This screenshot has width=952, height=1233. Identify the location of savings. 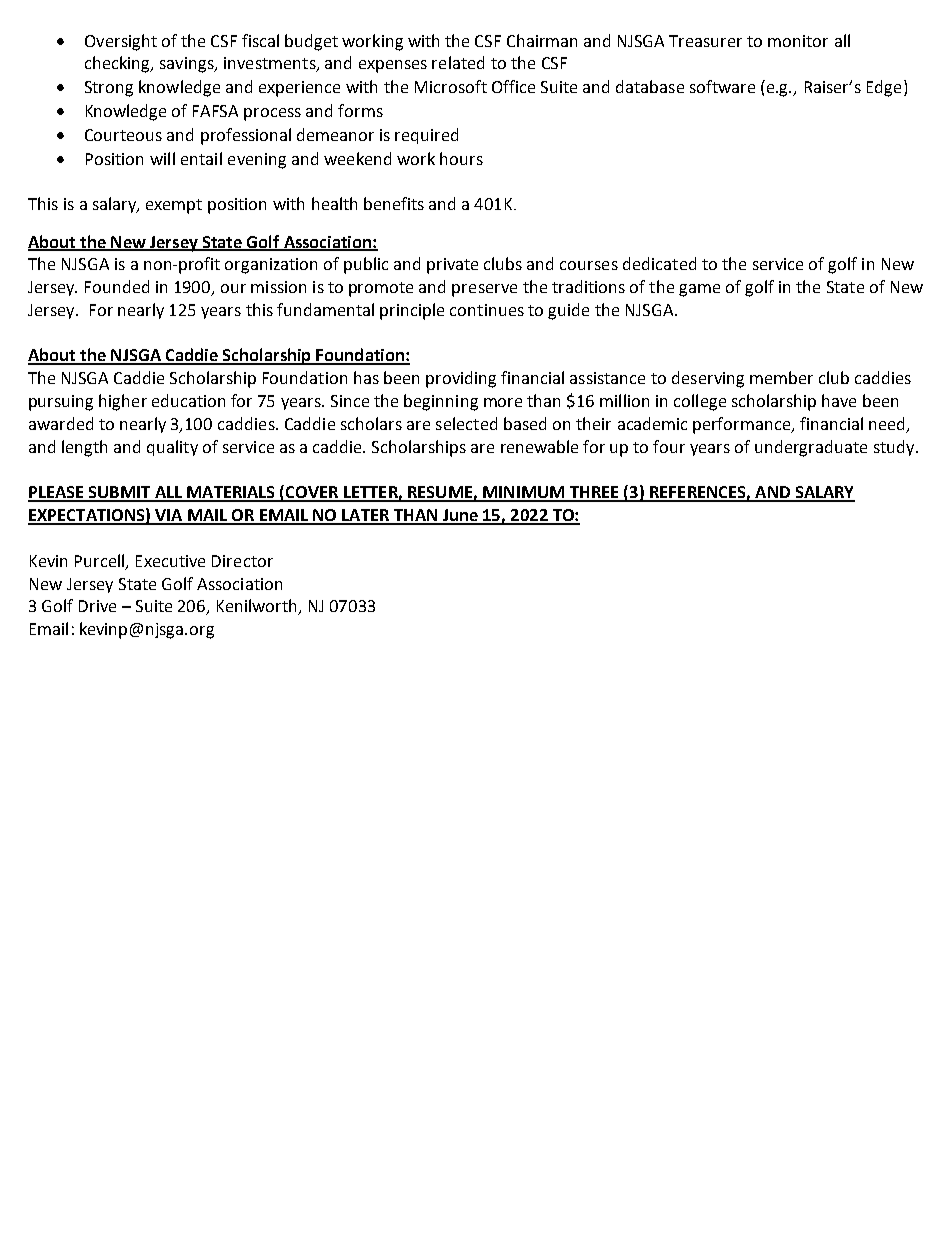
(188, 65).
